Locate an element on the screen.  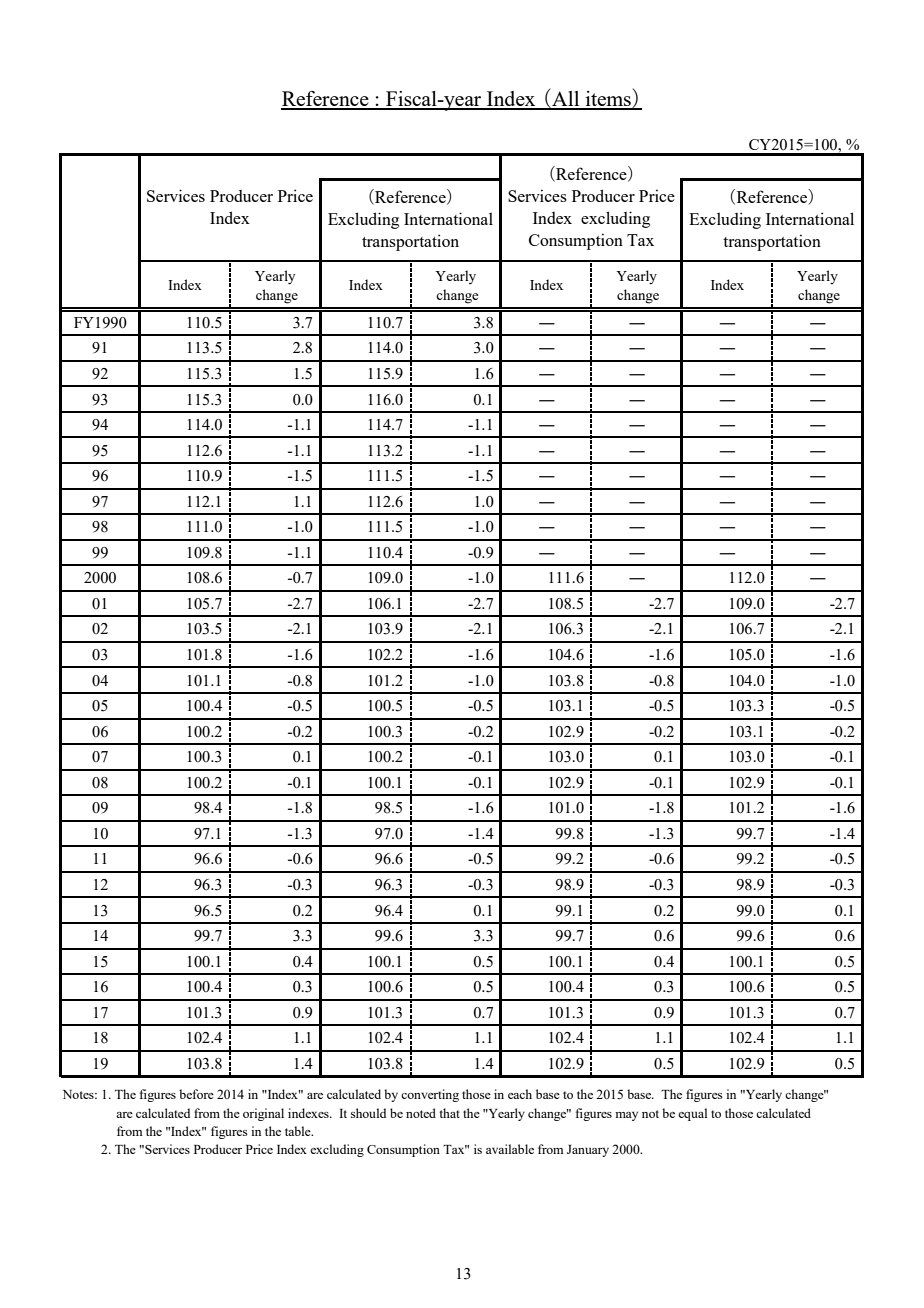
each is located at coordinates (520, 1094).
